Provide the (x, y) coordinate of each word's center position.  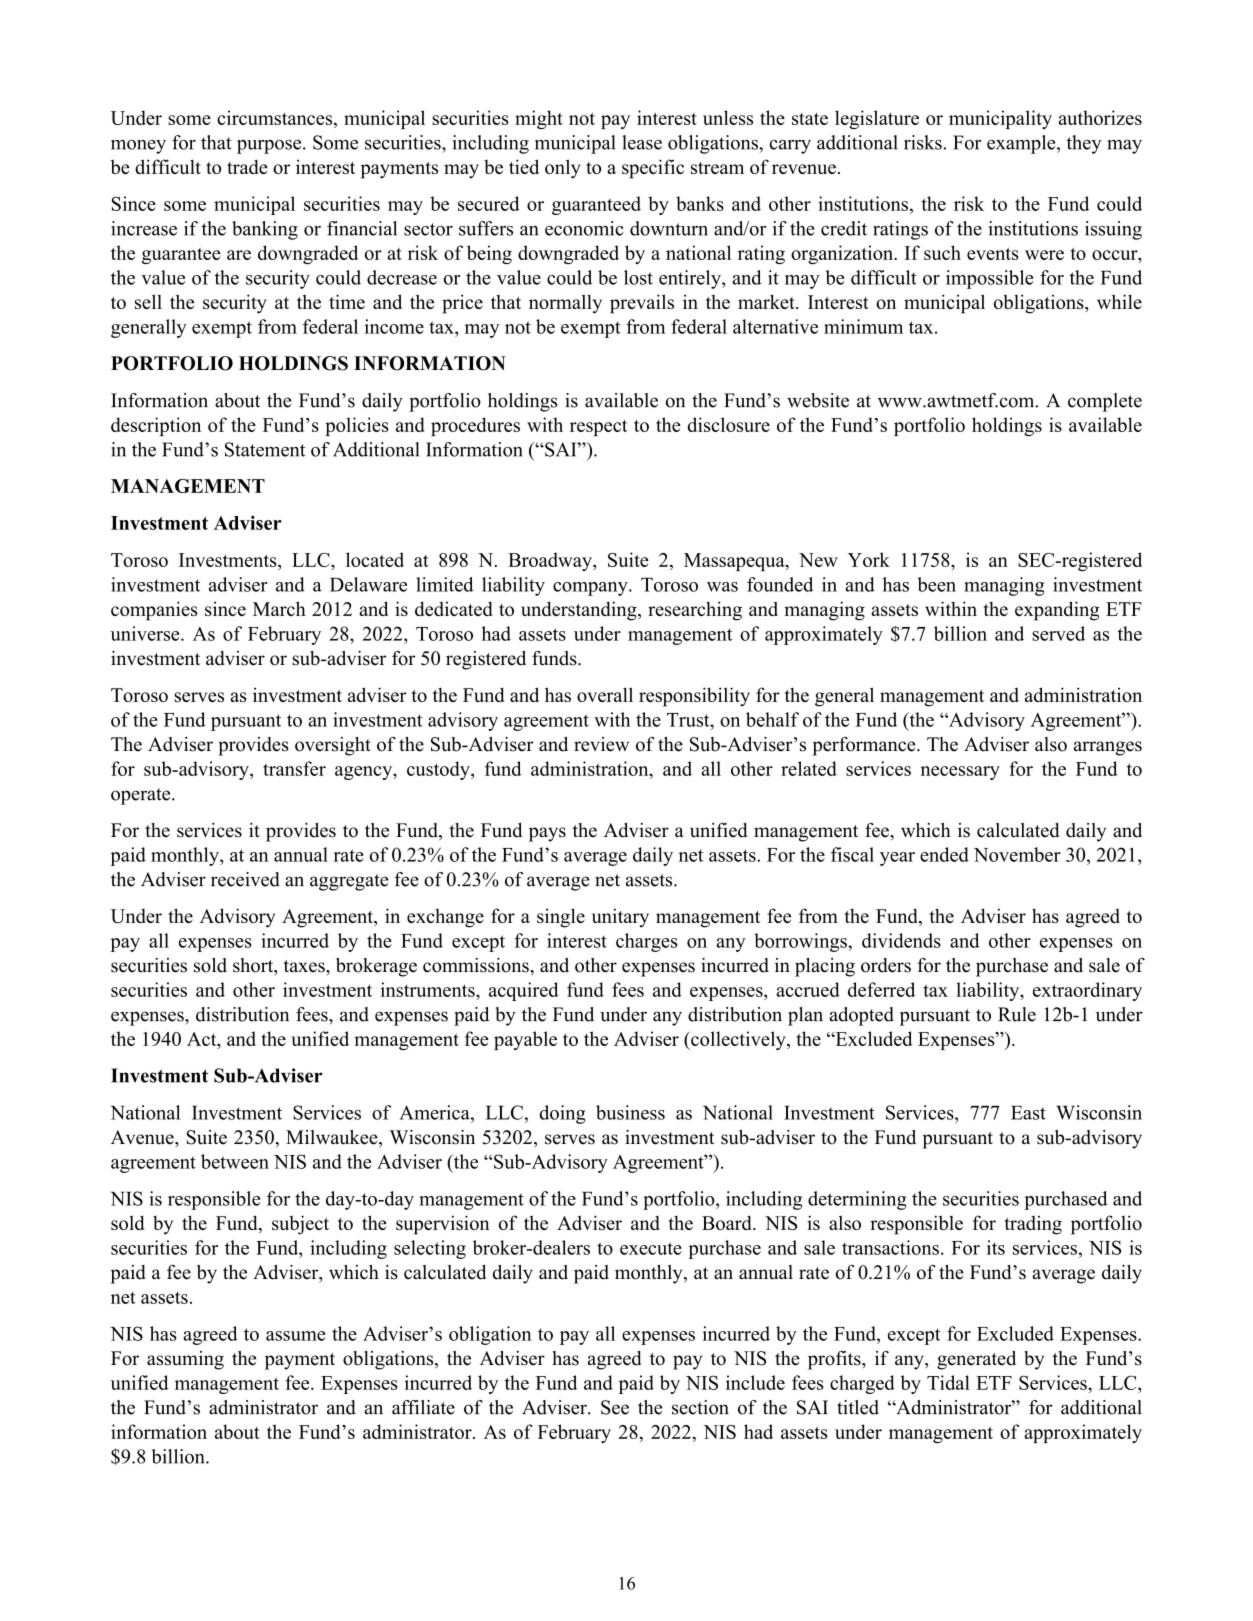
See (615, 1407)
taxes (305, 966)
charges (646, 942)
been (936, 584)
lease (642, 142)
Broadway (551, 561)
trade (247, 166)
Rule (1017, 1014)
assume (295, 1336)
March (279, 608)
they (1084, 144)
